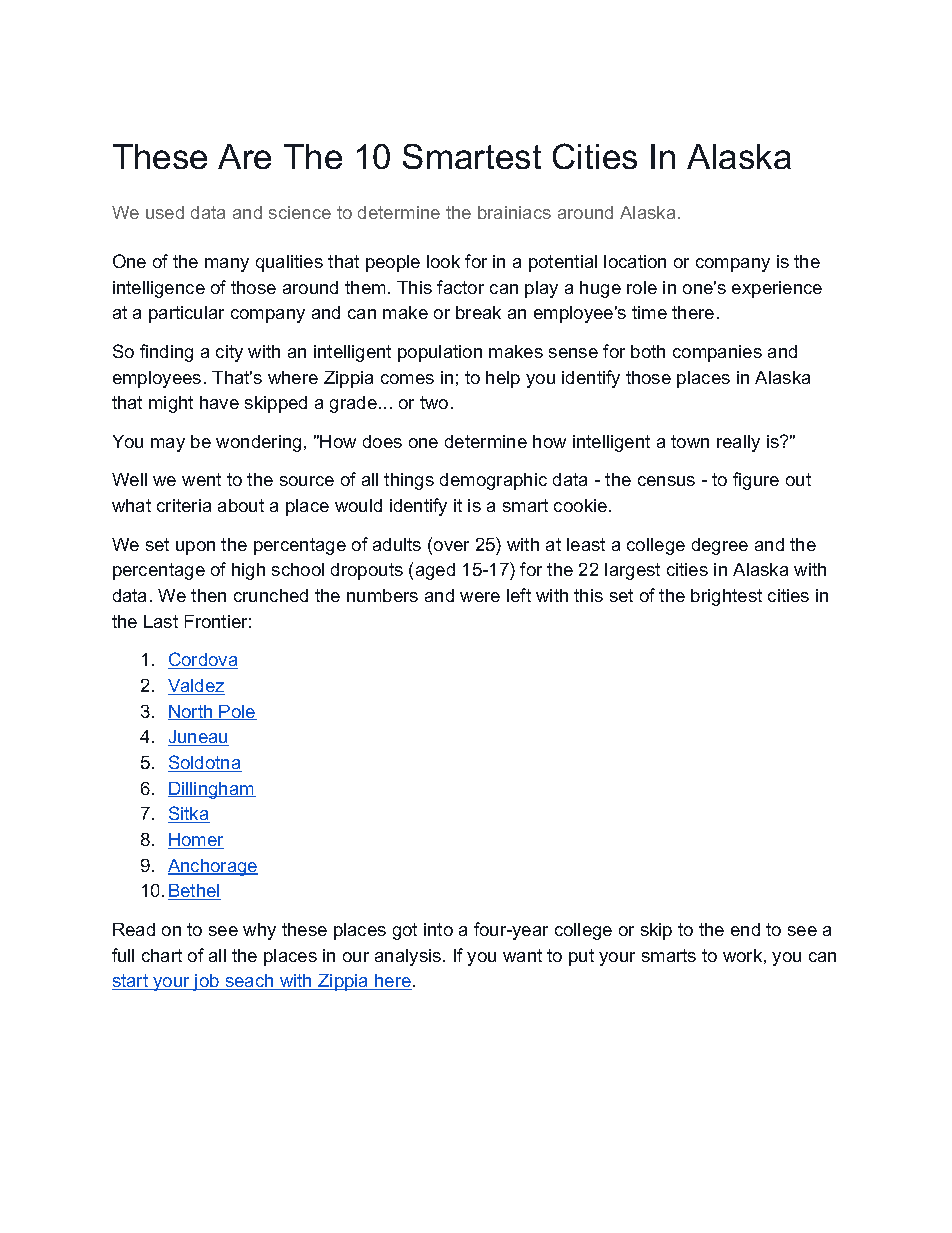  Describe the element at coordinates (440, 353) in the screenshot. I see `population` at that location.
